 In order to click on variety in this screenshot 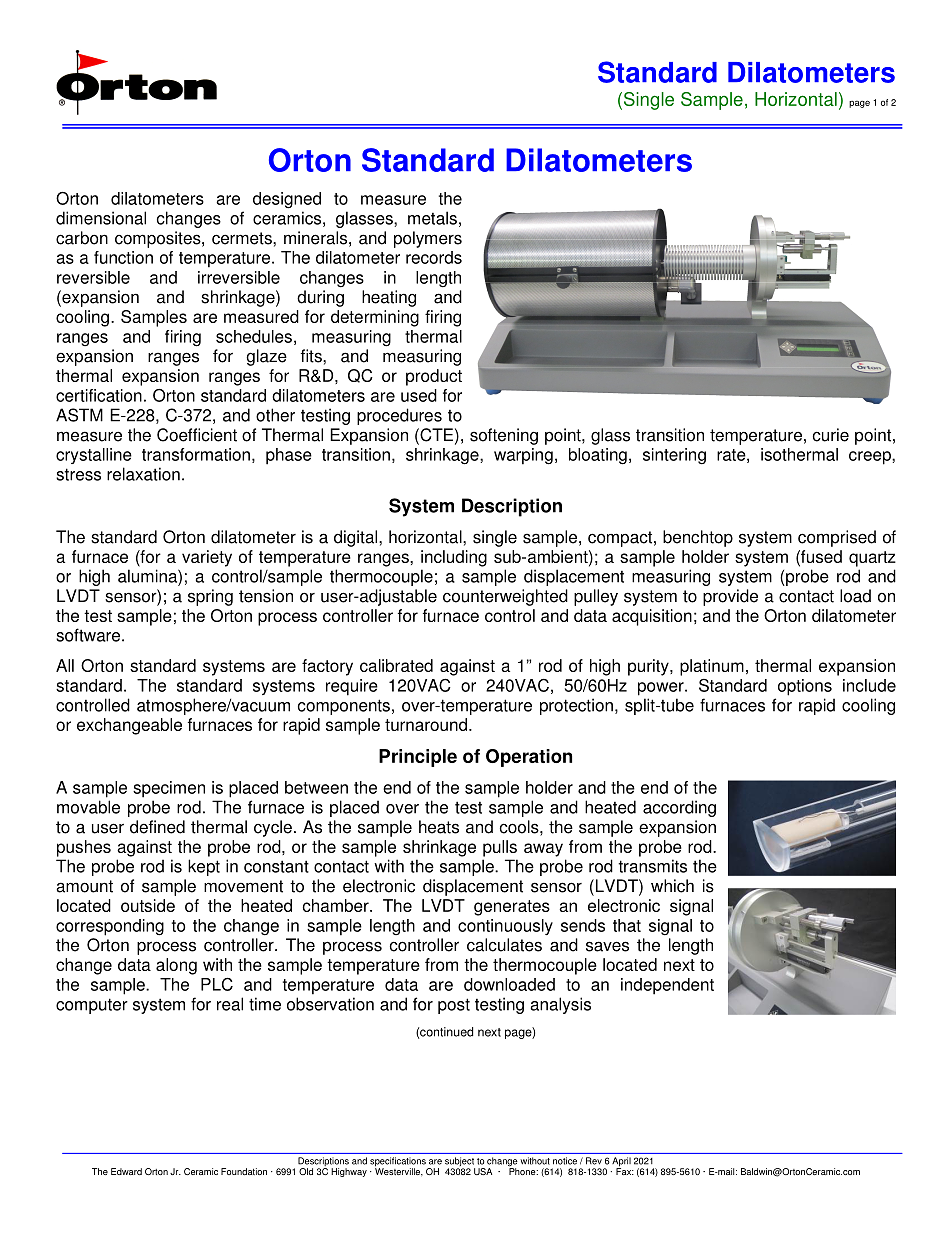, I will do `click(207, 558)`.
